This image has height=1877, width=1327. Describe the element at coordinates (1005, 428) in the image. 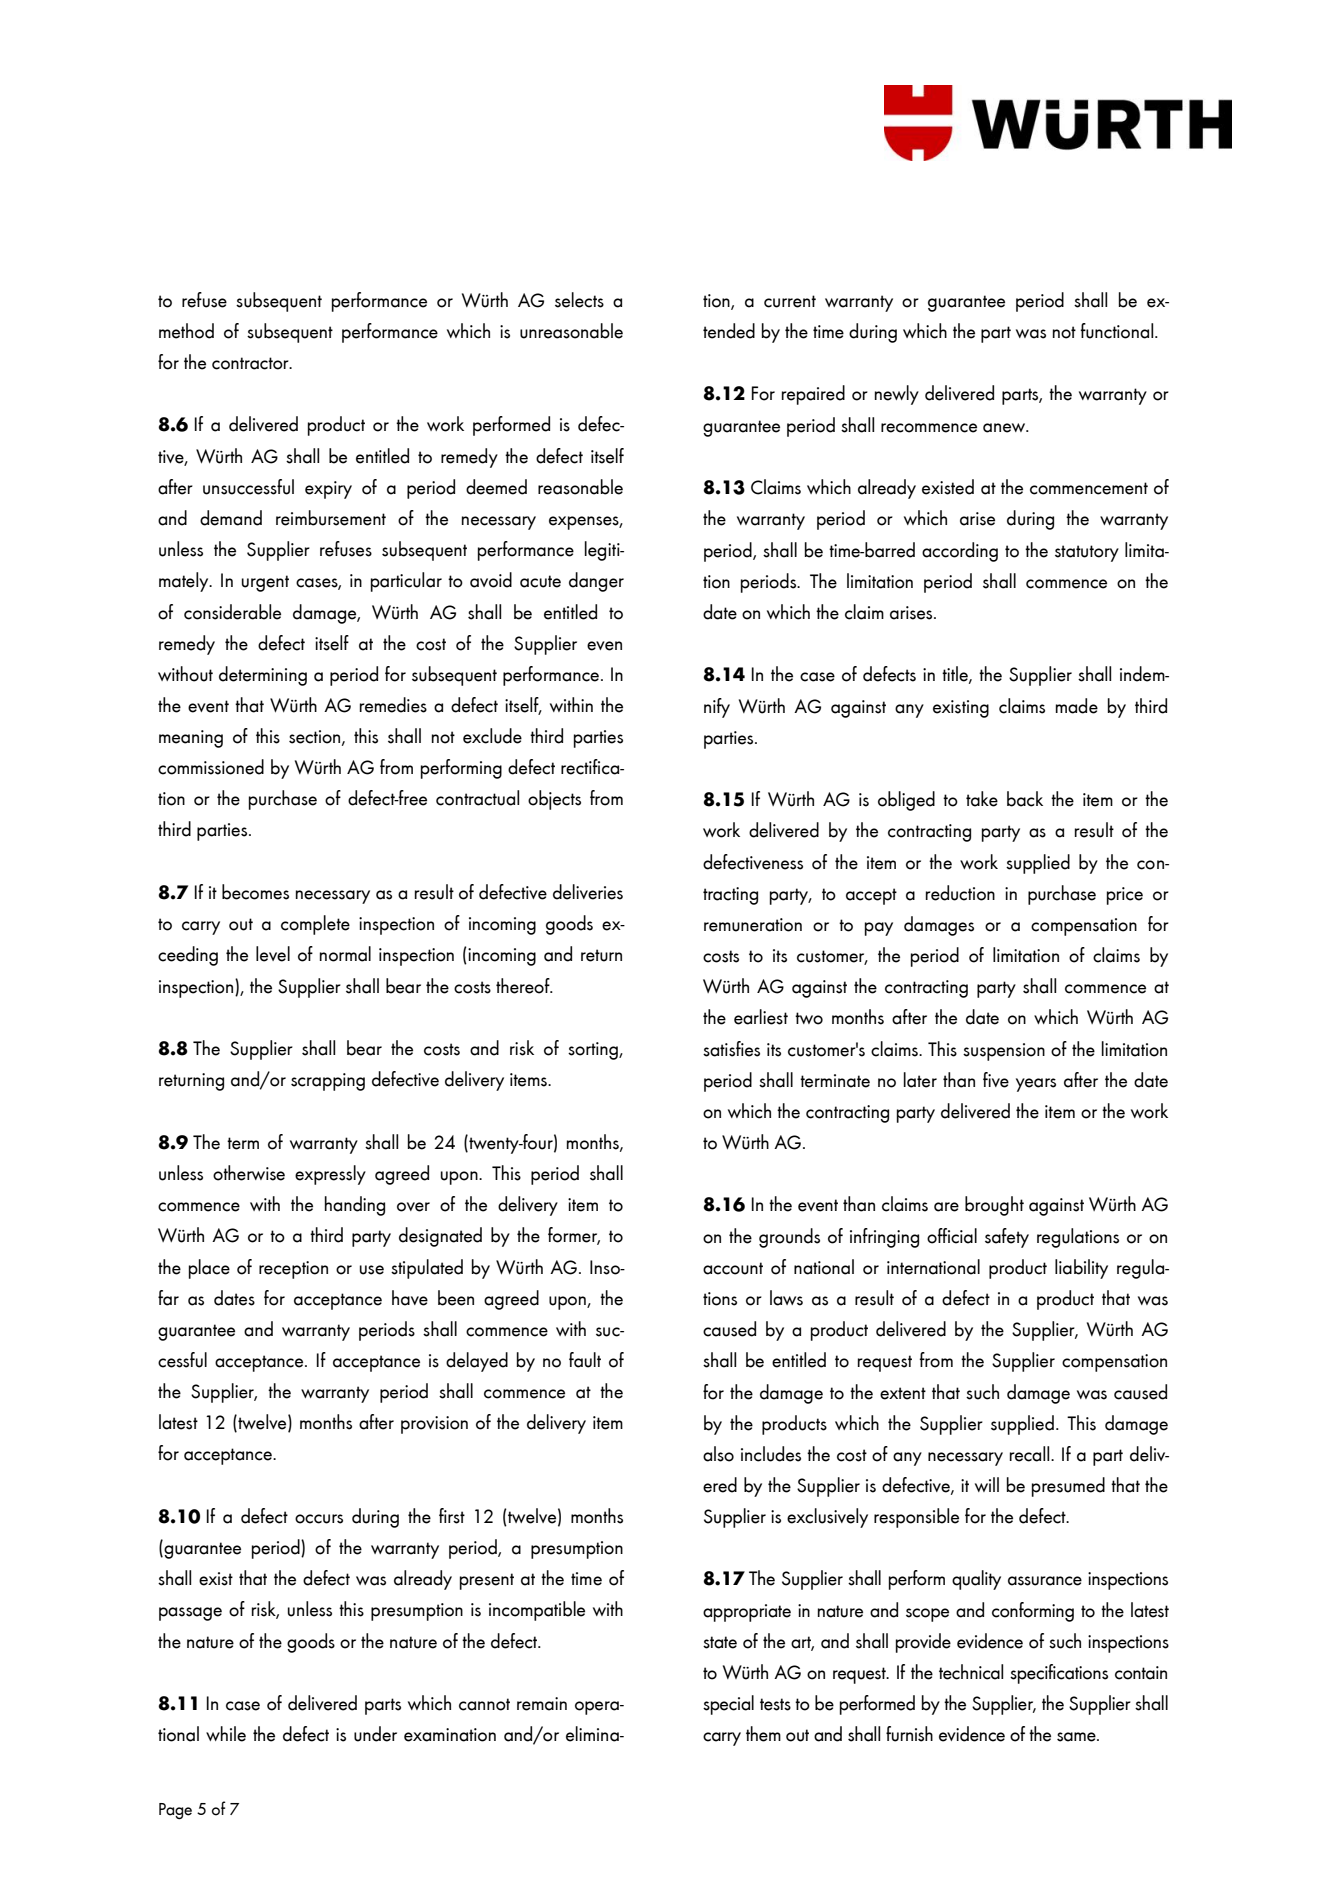

I see `anew` at that location.
